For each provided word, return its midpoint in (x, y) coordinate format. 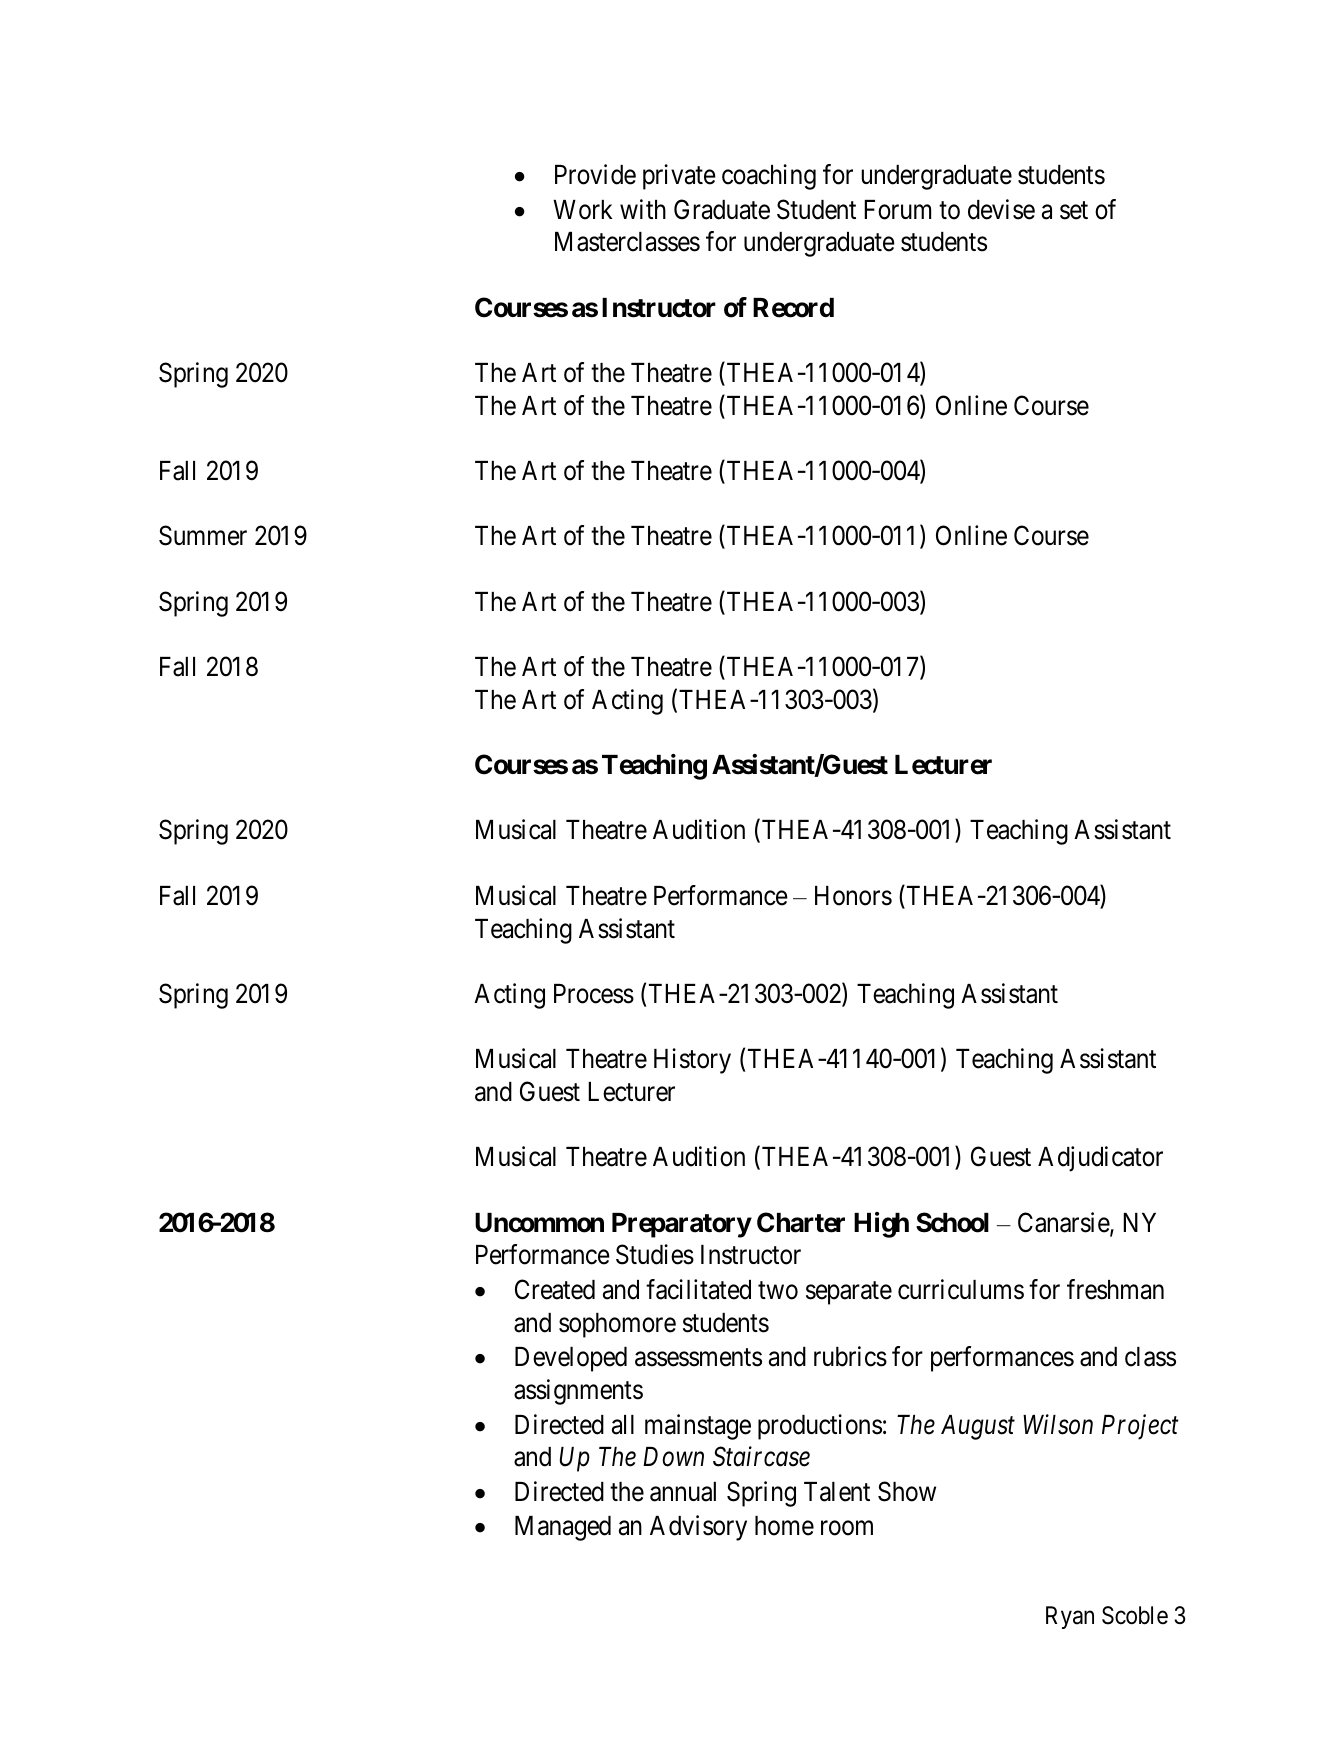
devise (1001, 209)
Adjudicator (1100, 1159)
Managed (563, 1528)
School (952, 1222)
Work (582, 210)
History (692, 1061)
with (643, 209)
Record (793, 308)
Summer (203, 535)
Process (594, 994)
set (1074, 210)
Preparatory (682, 1225)
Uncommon (539, 1223)
